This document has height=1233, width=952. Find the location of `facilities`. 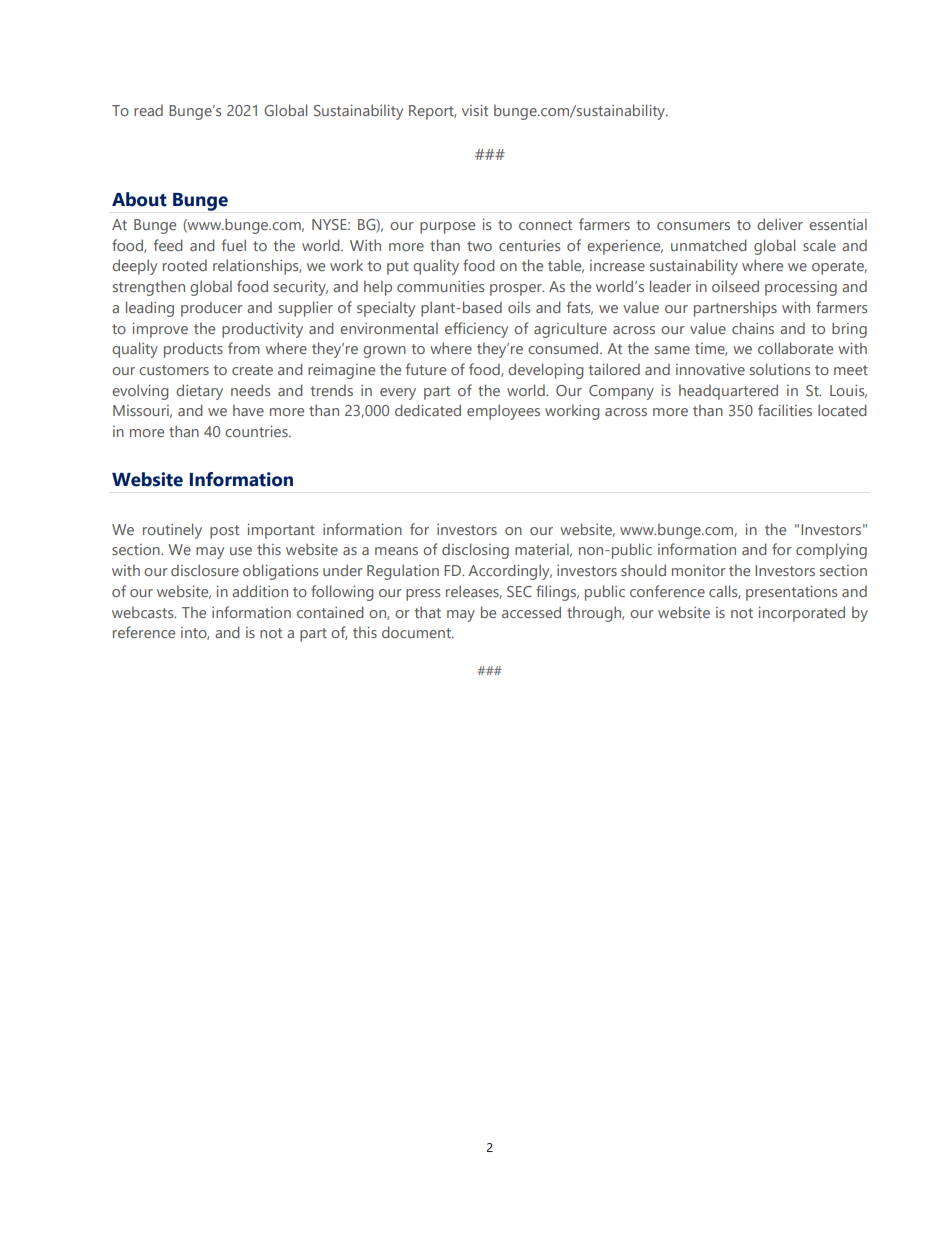

facilities is located at coordinates (785, 410).
